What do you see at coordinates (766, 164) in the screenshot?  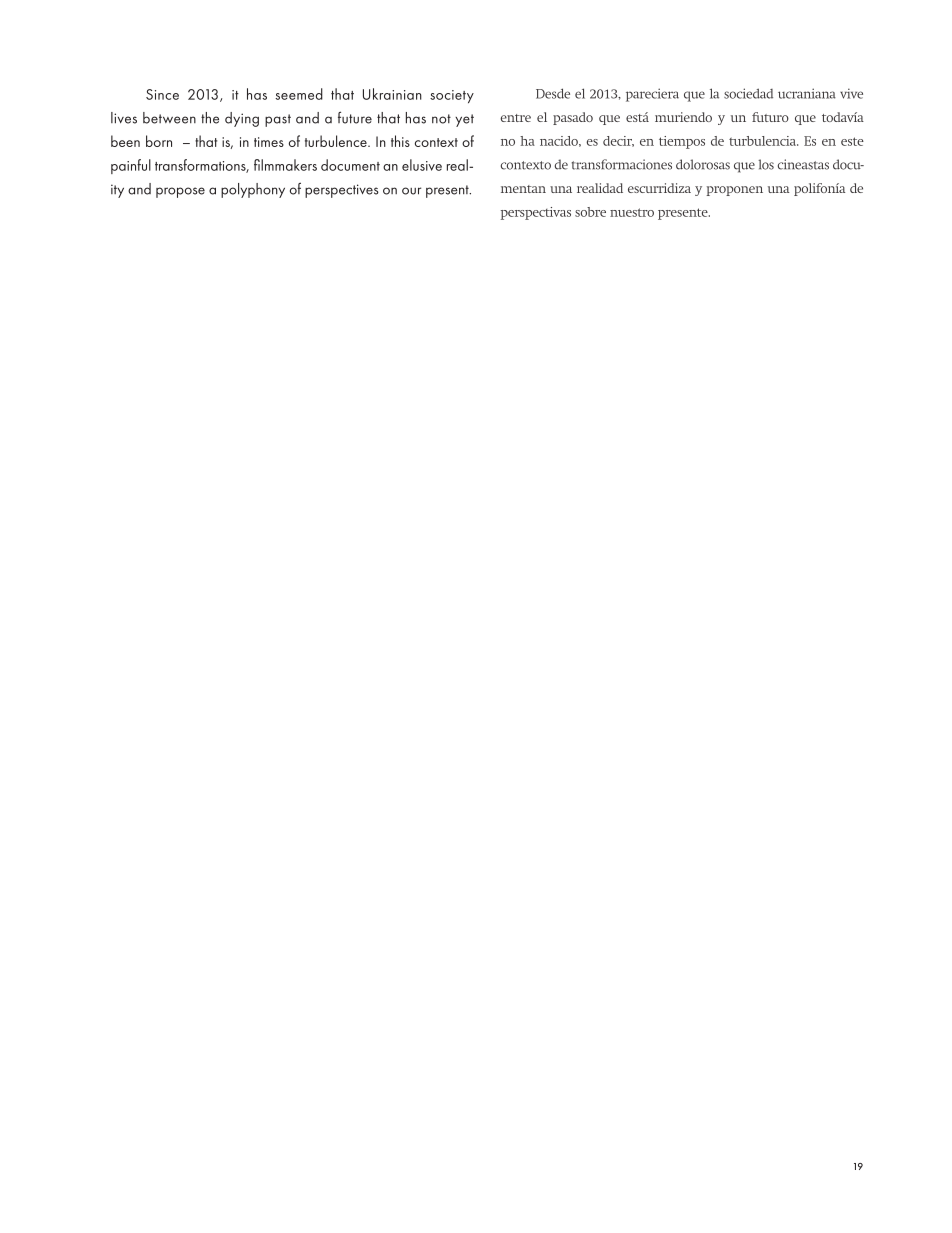 I see `los` at bounding box center [766, 164].
